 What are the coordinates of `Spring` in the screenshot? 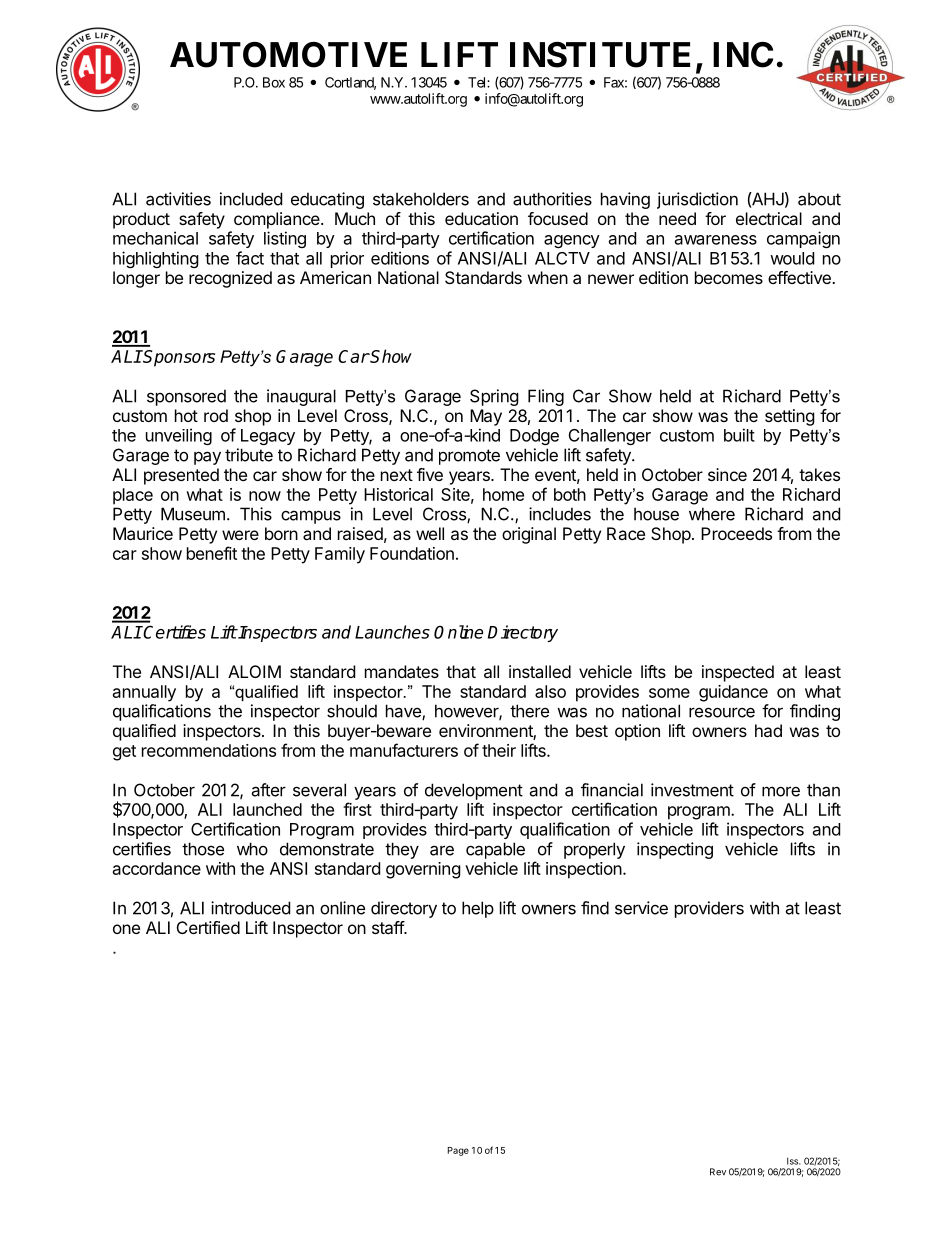 It's located at (494, 397).
